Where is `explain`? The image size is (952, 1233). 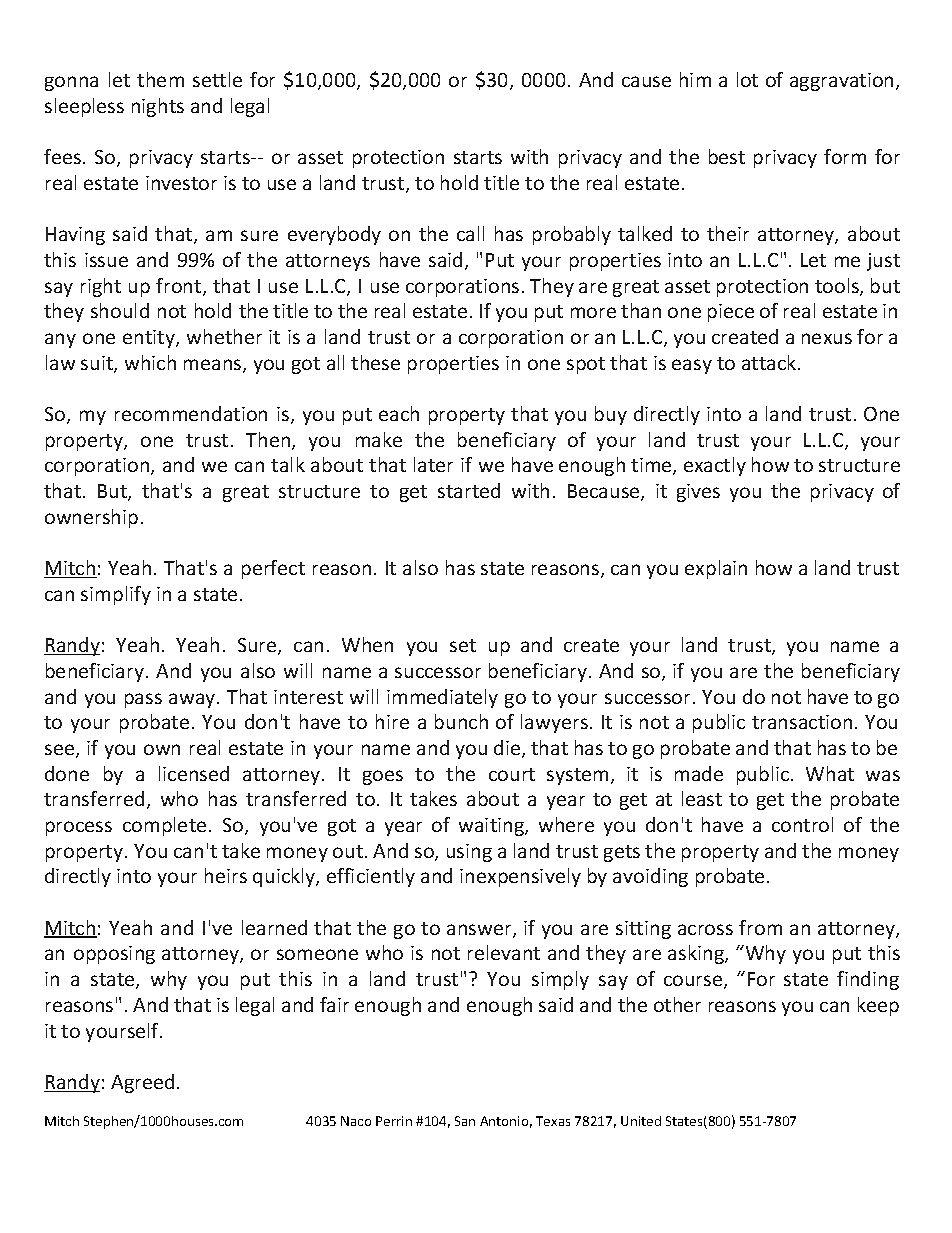 explain is located at coordinates (716, 569).
